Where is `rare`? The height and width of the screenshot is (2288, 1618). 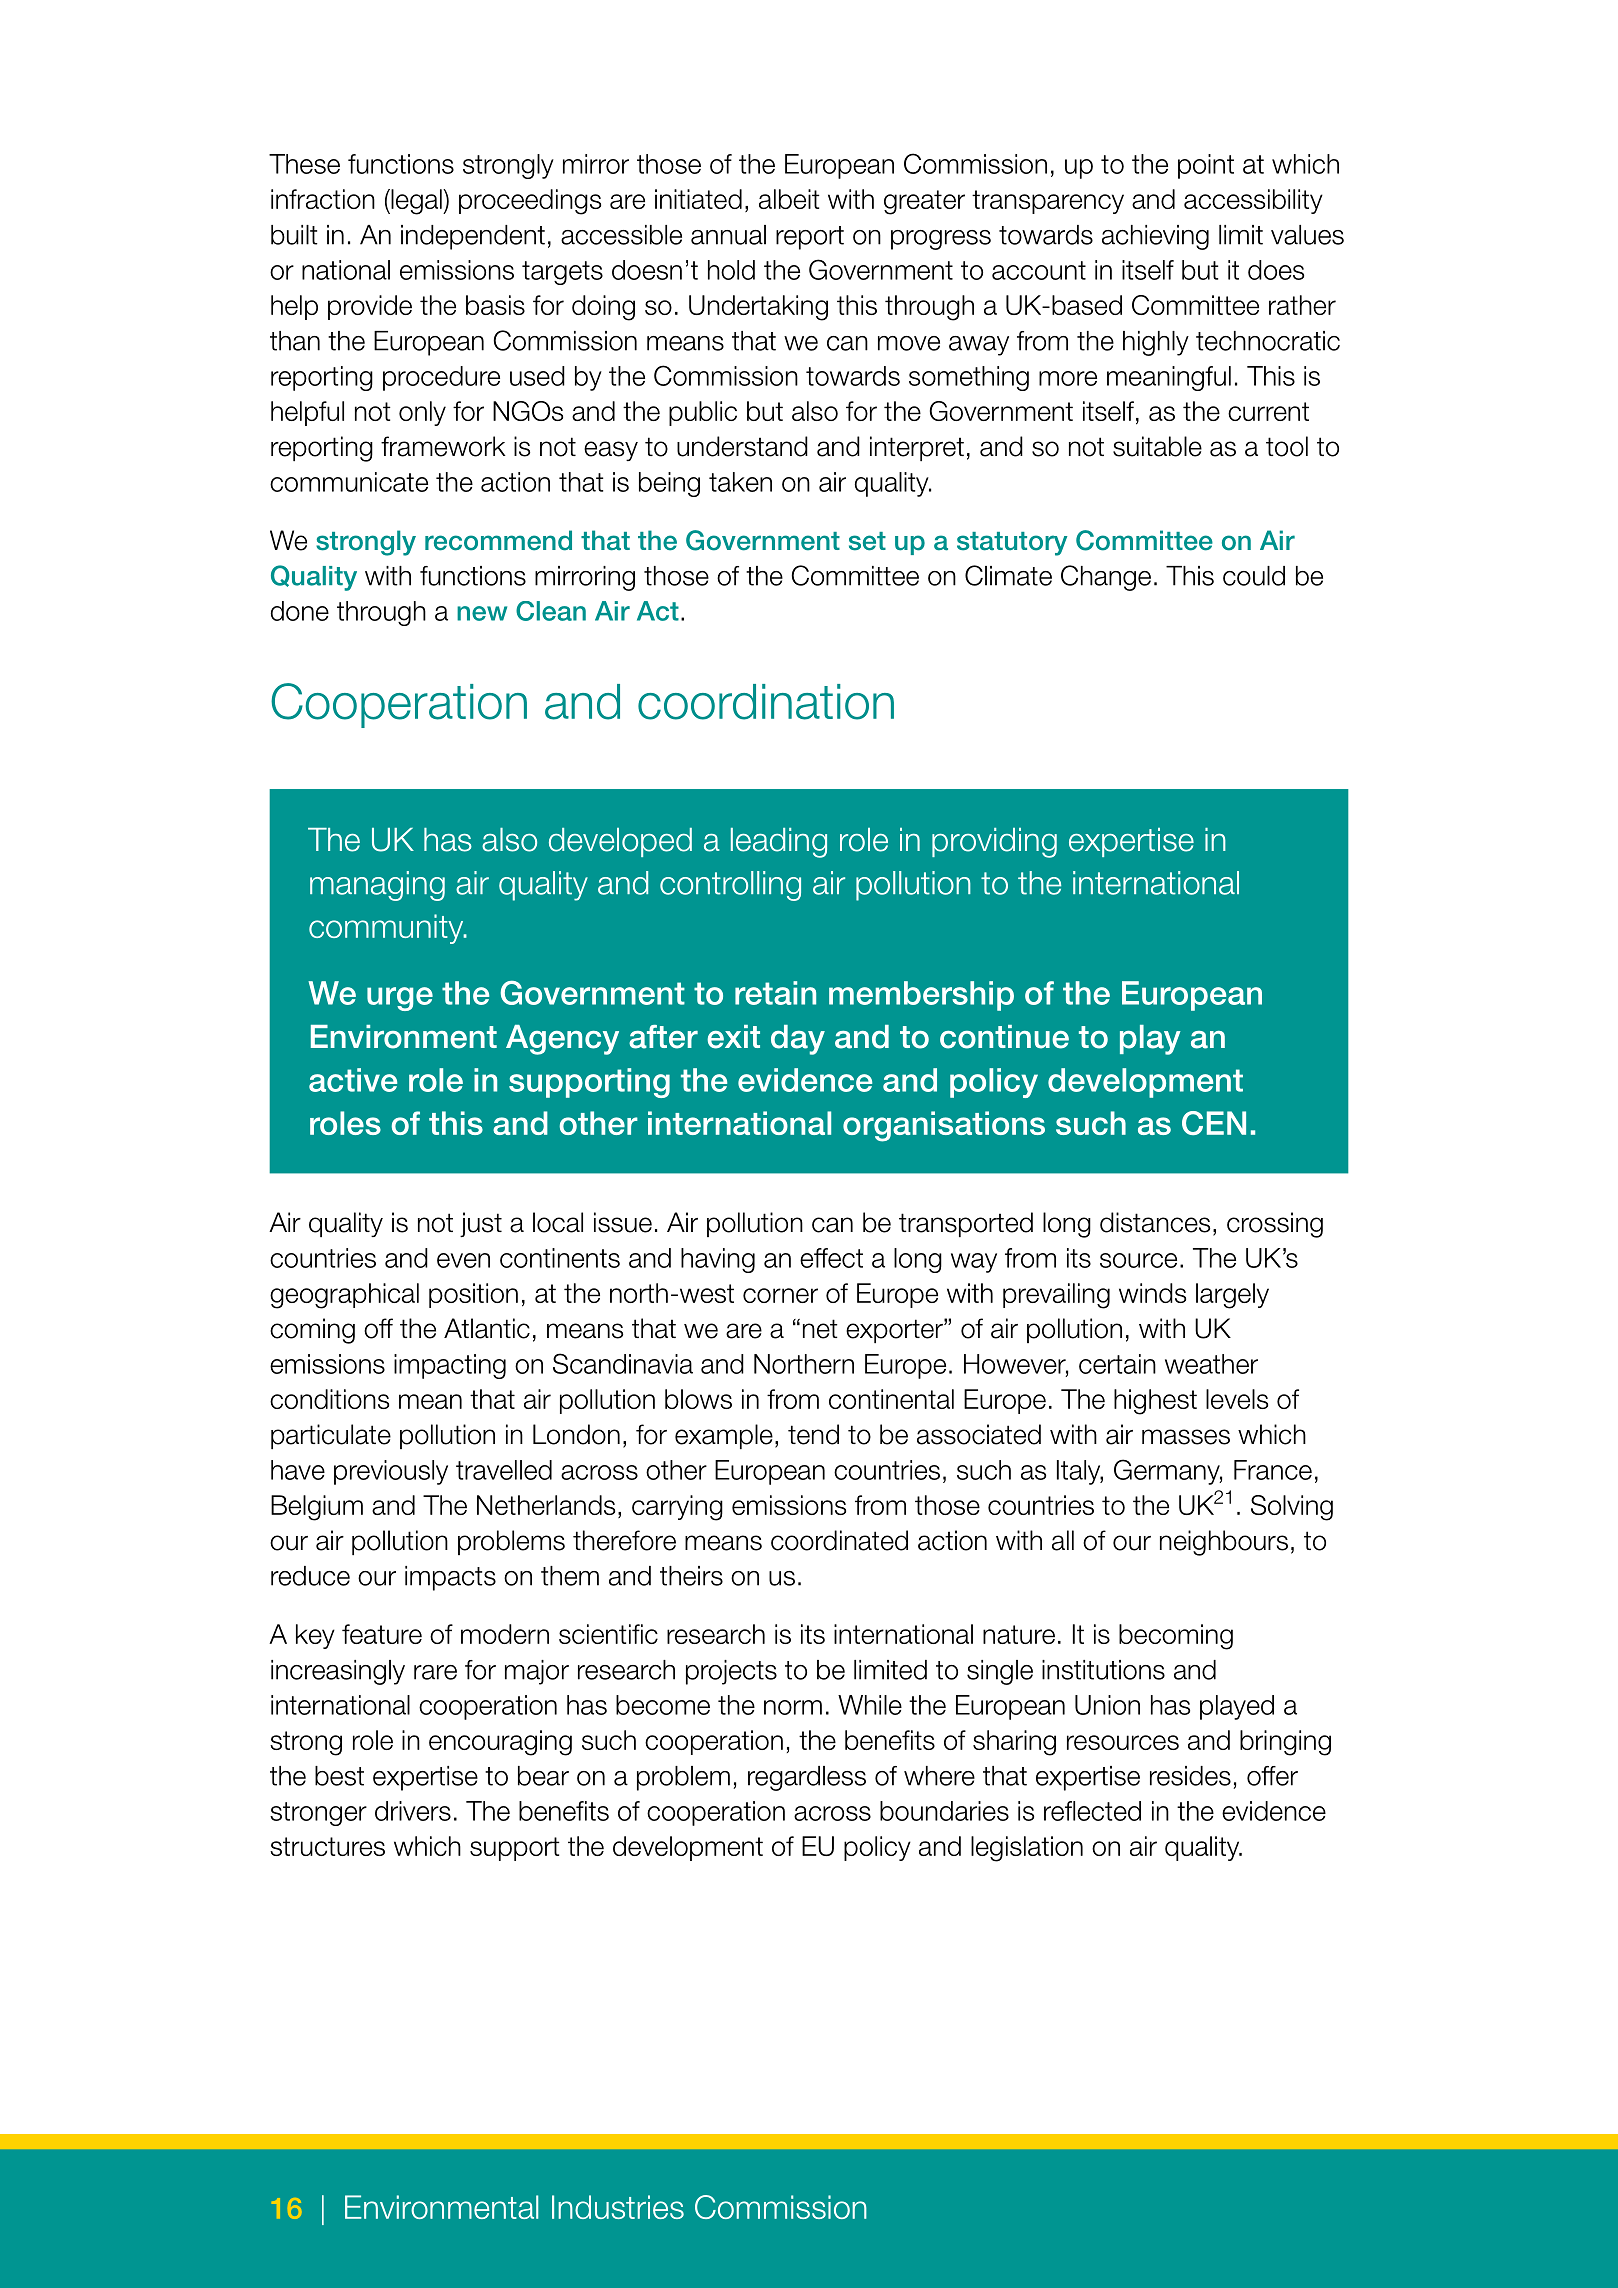 rare is located at coordinates (435, 1672).
